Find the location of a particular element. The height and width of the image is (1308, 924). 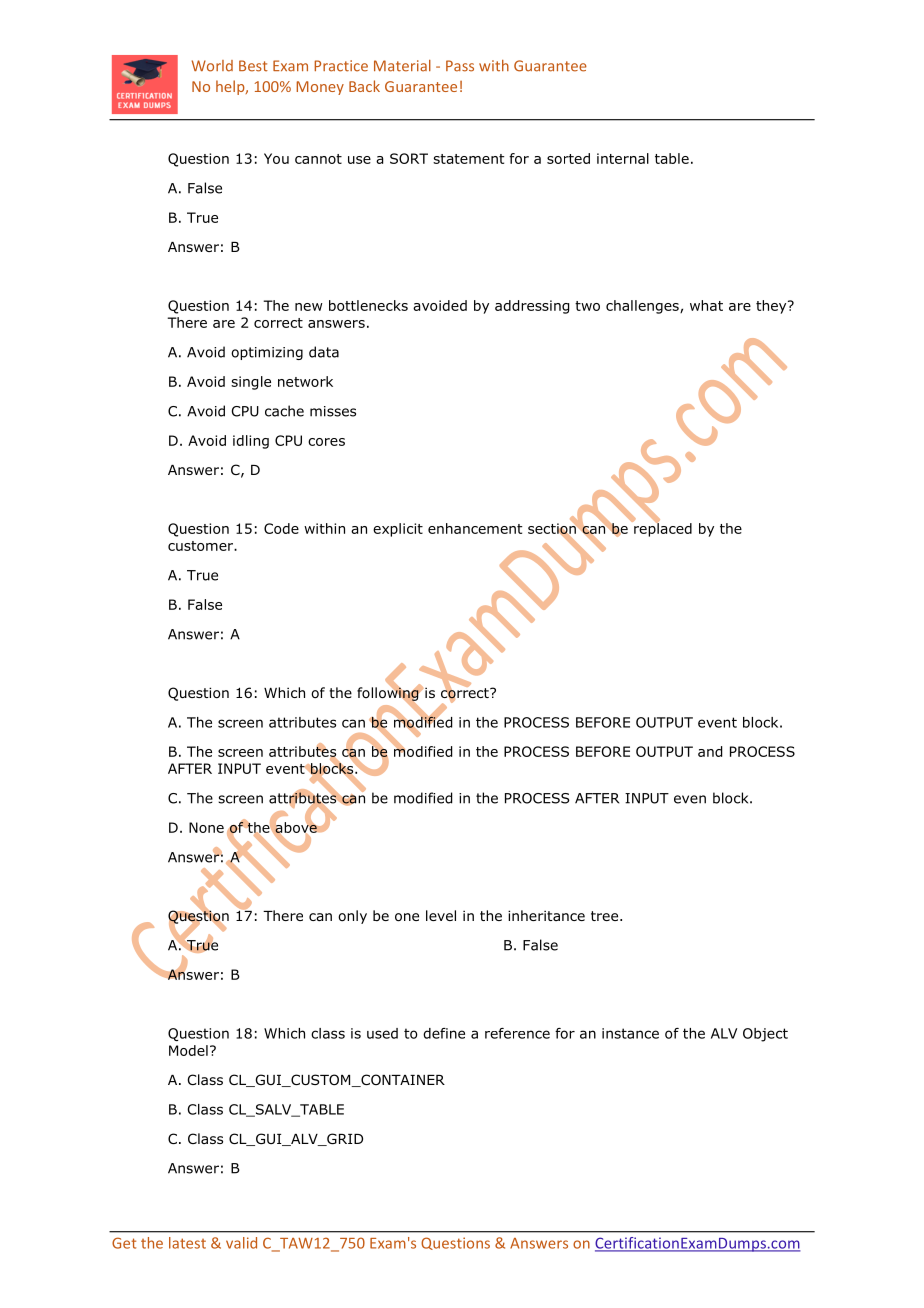

instance is located at coordinates (630, 1033).
